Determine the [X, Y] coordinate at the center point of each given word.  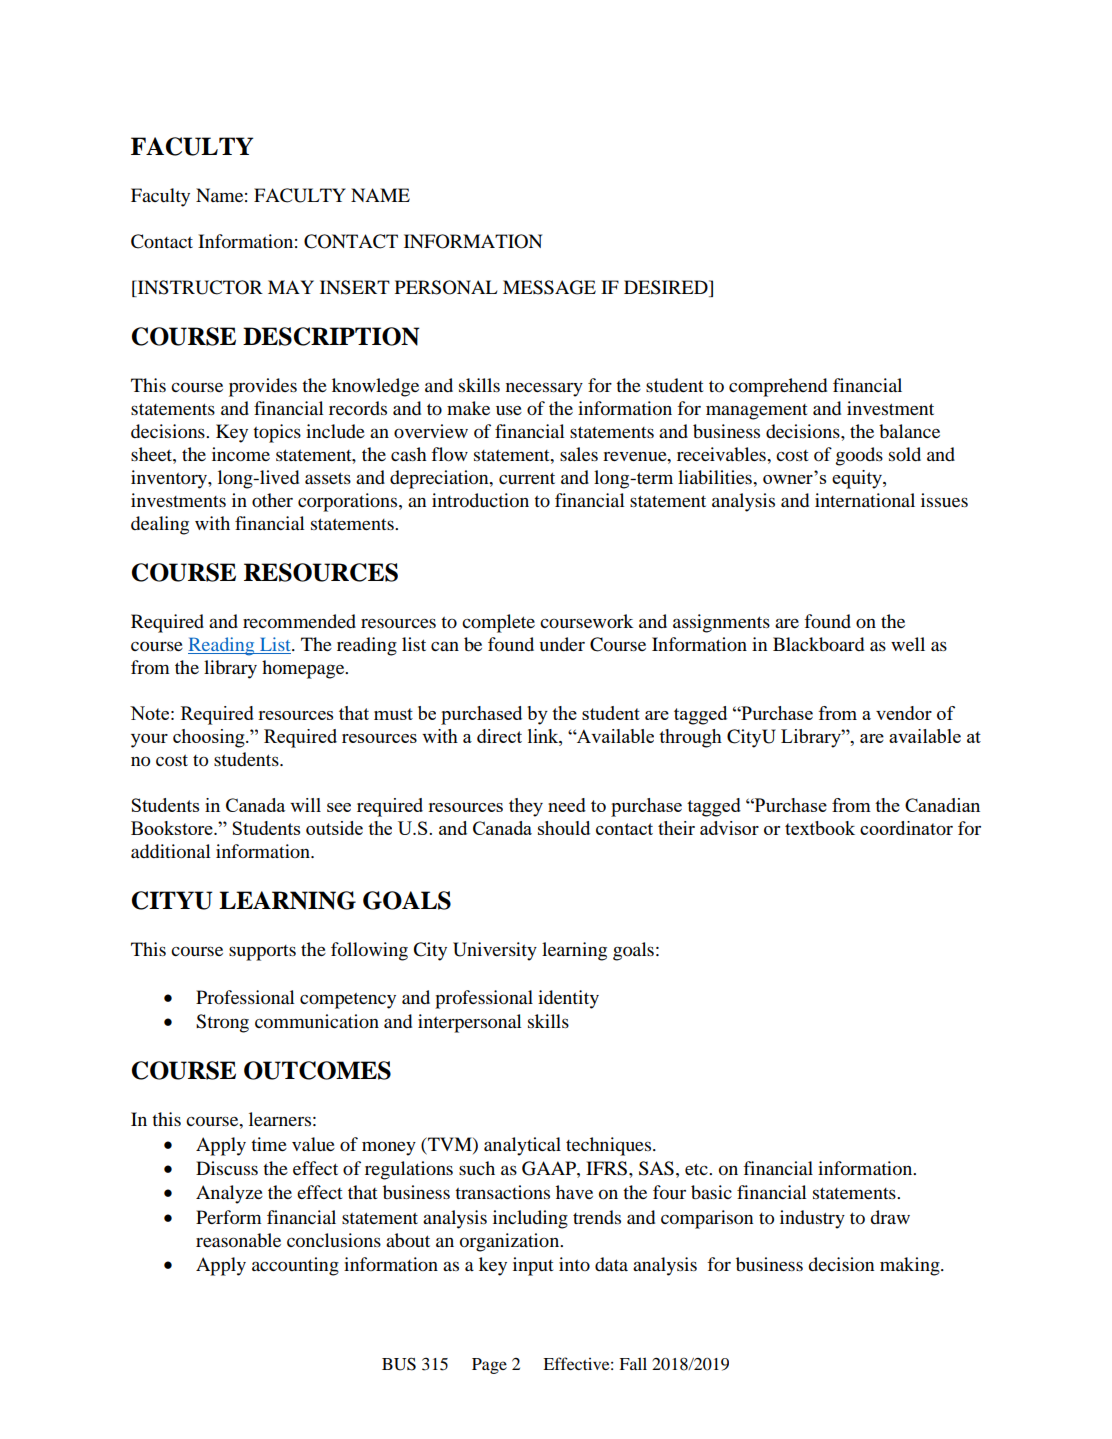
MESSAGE [549, 287]
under [562, 644]
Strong [222, 1023]
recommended [299, 621]
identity [568, 999]
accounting [295, 1266]
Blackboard [818, 644]
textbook [820, 828]
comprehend [778, 387]
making [911, 1266]
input [533, 1266]
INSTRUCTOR [199, 287]
